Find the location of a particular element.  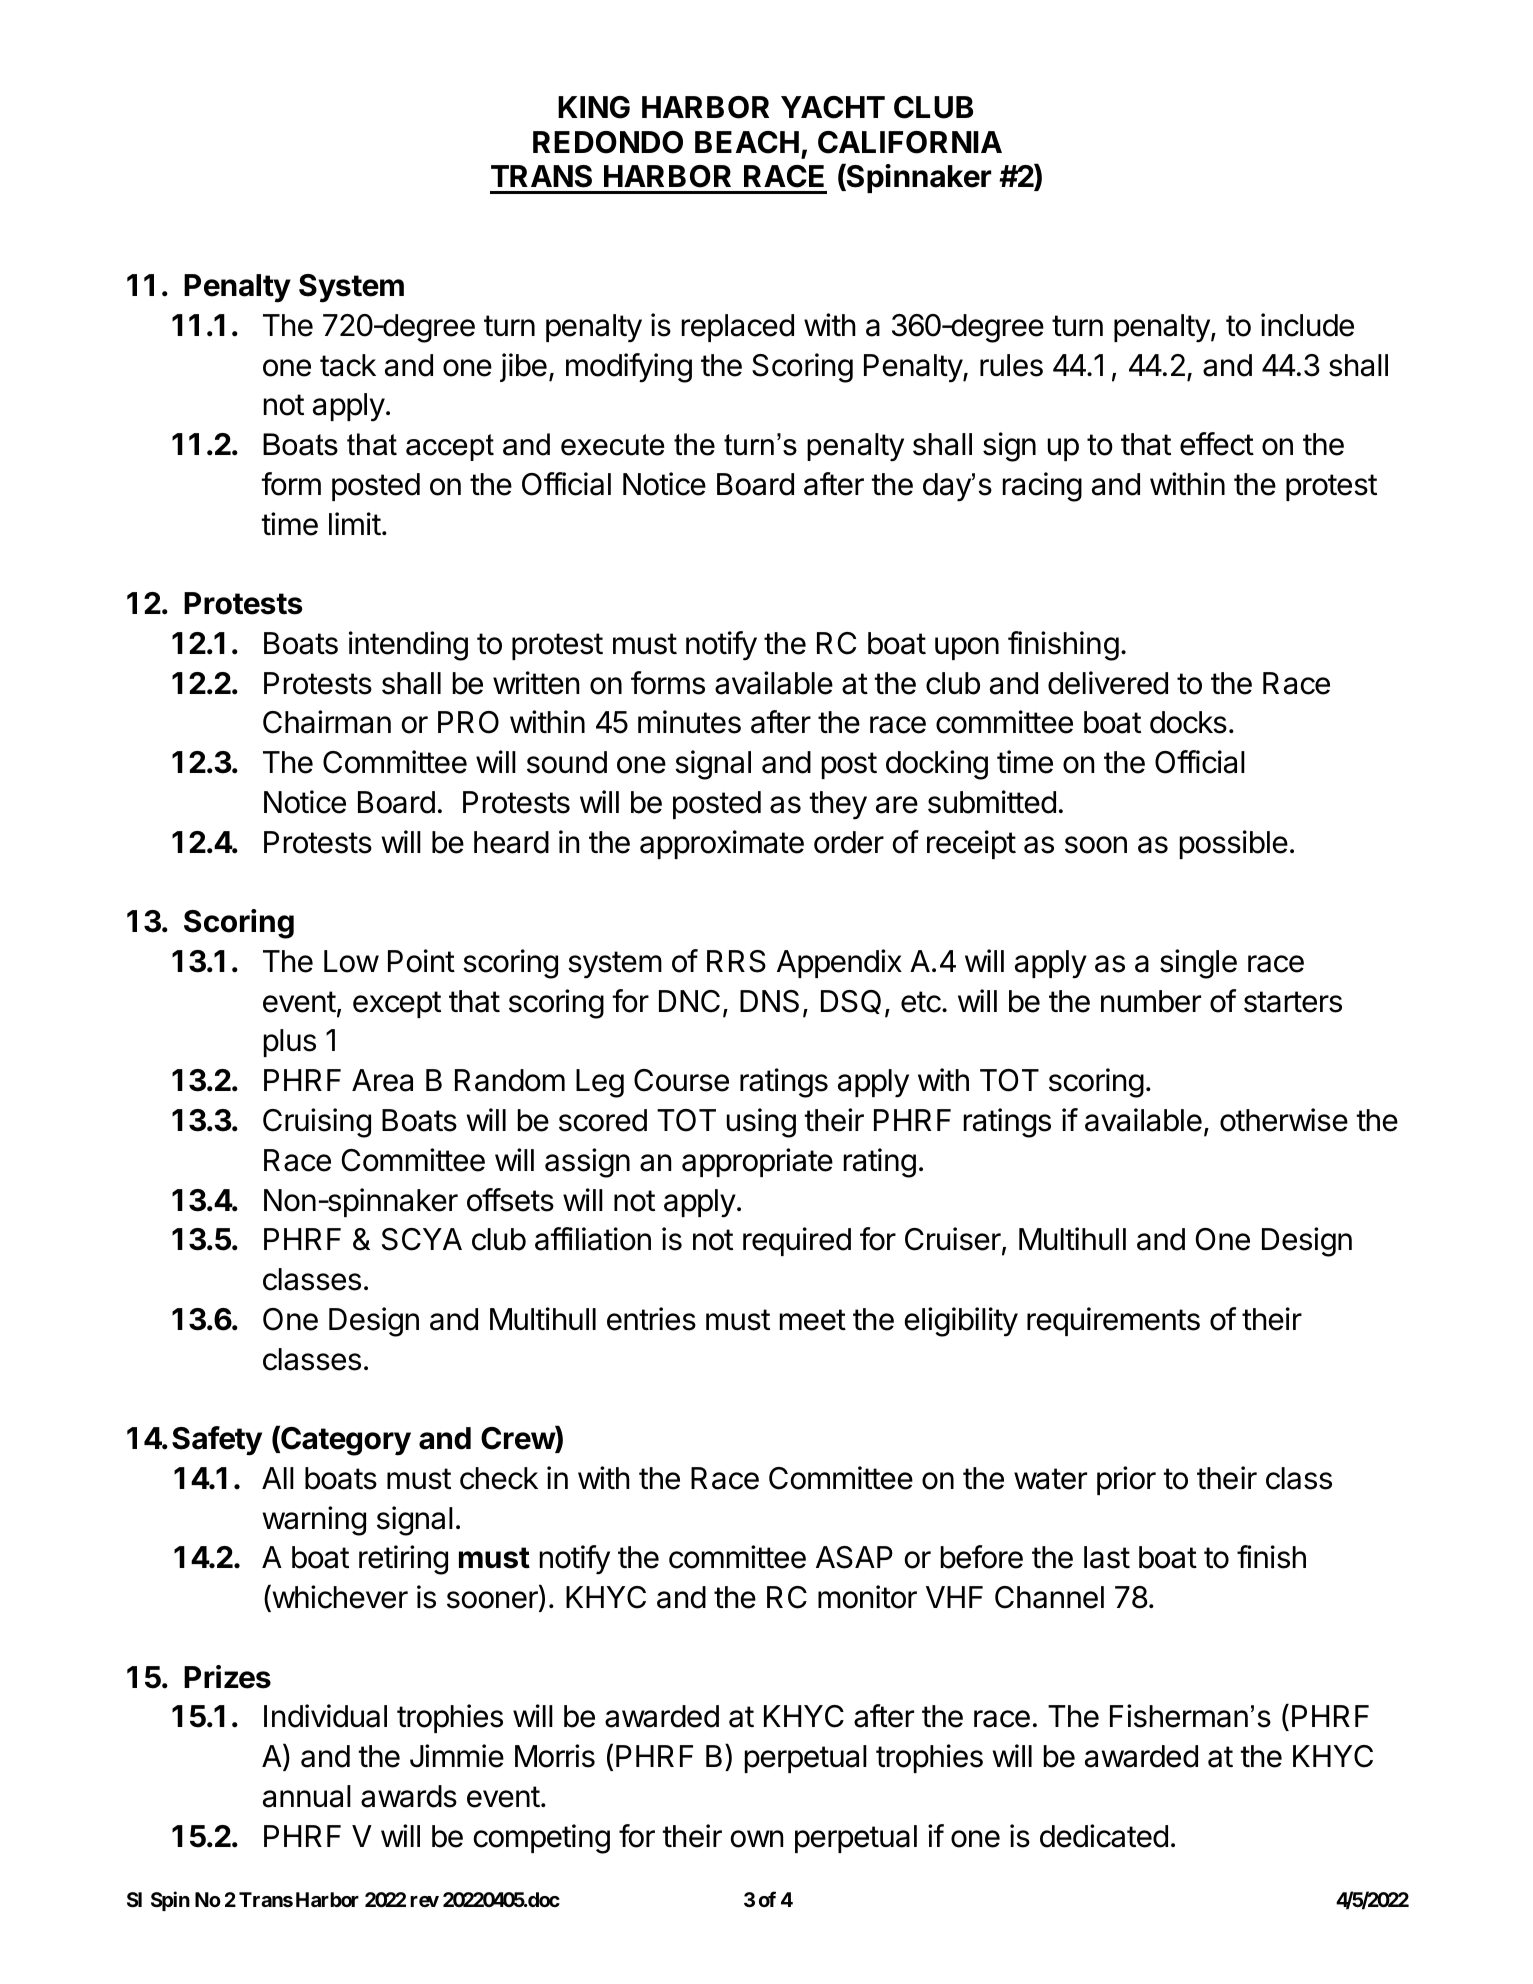

docks is located at coordinates (1188, 722).
